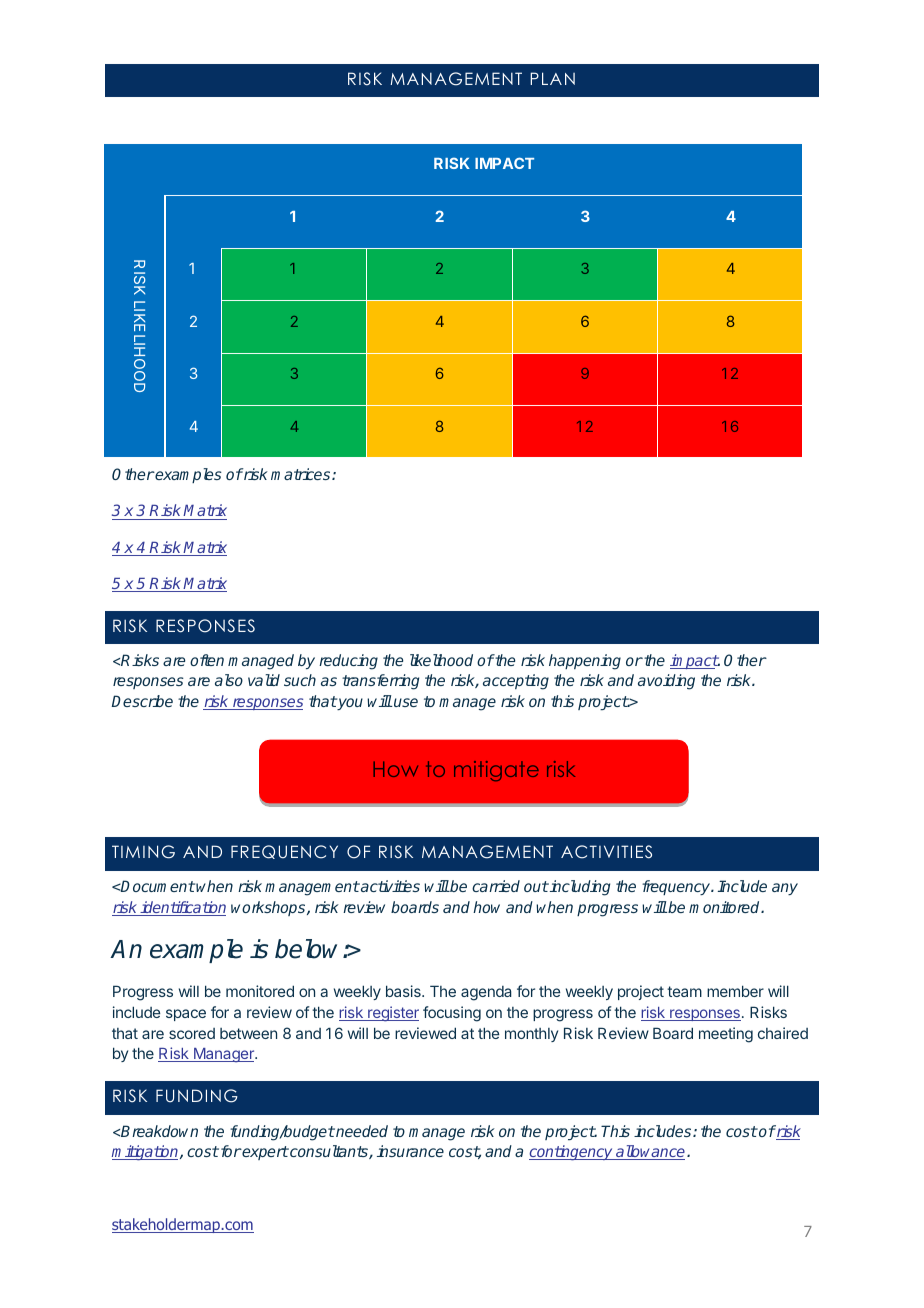  What do you see at coordinates (496, 771) in the screenshot?
I see `mitigate` at bounding box center [496, 771].
